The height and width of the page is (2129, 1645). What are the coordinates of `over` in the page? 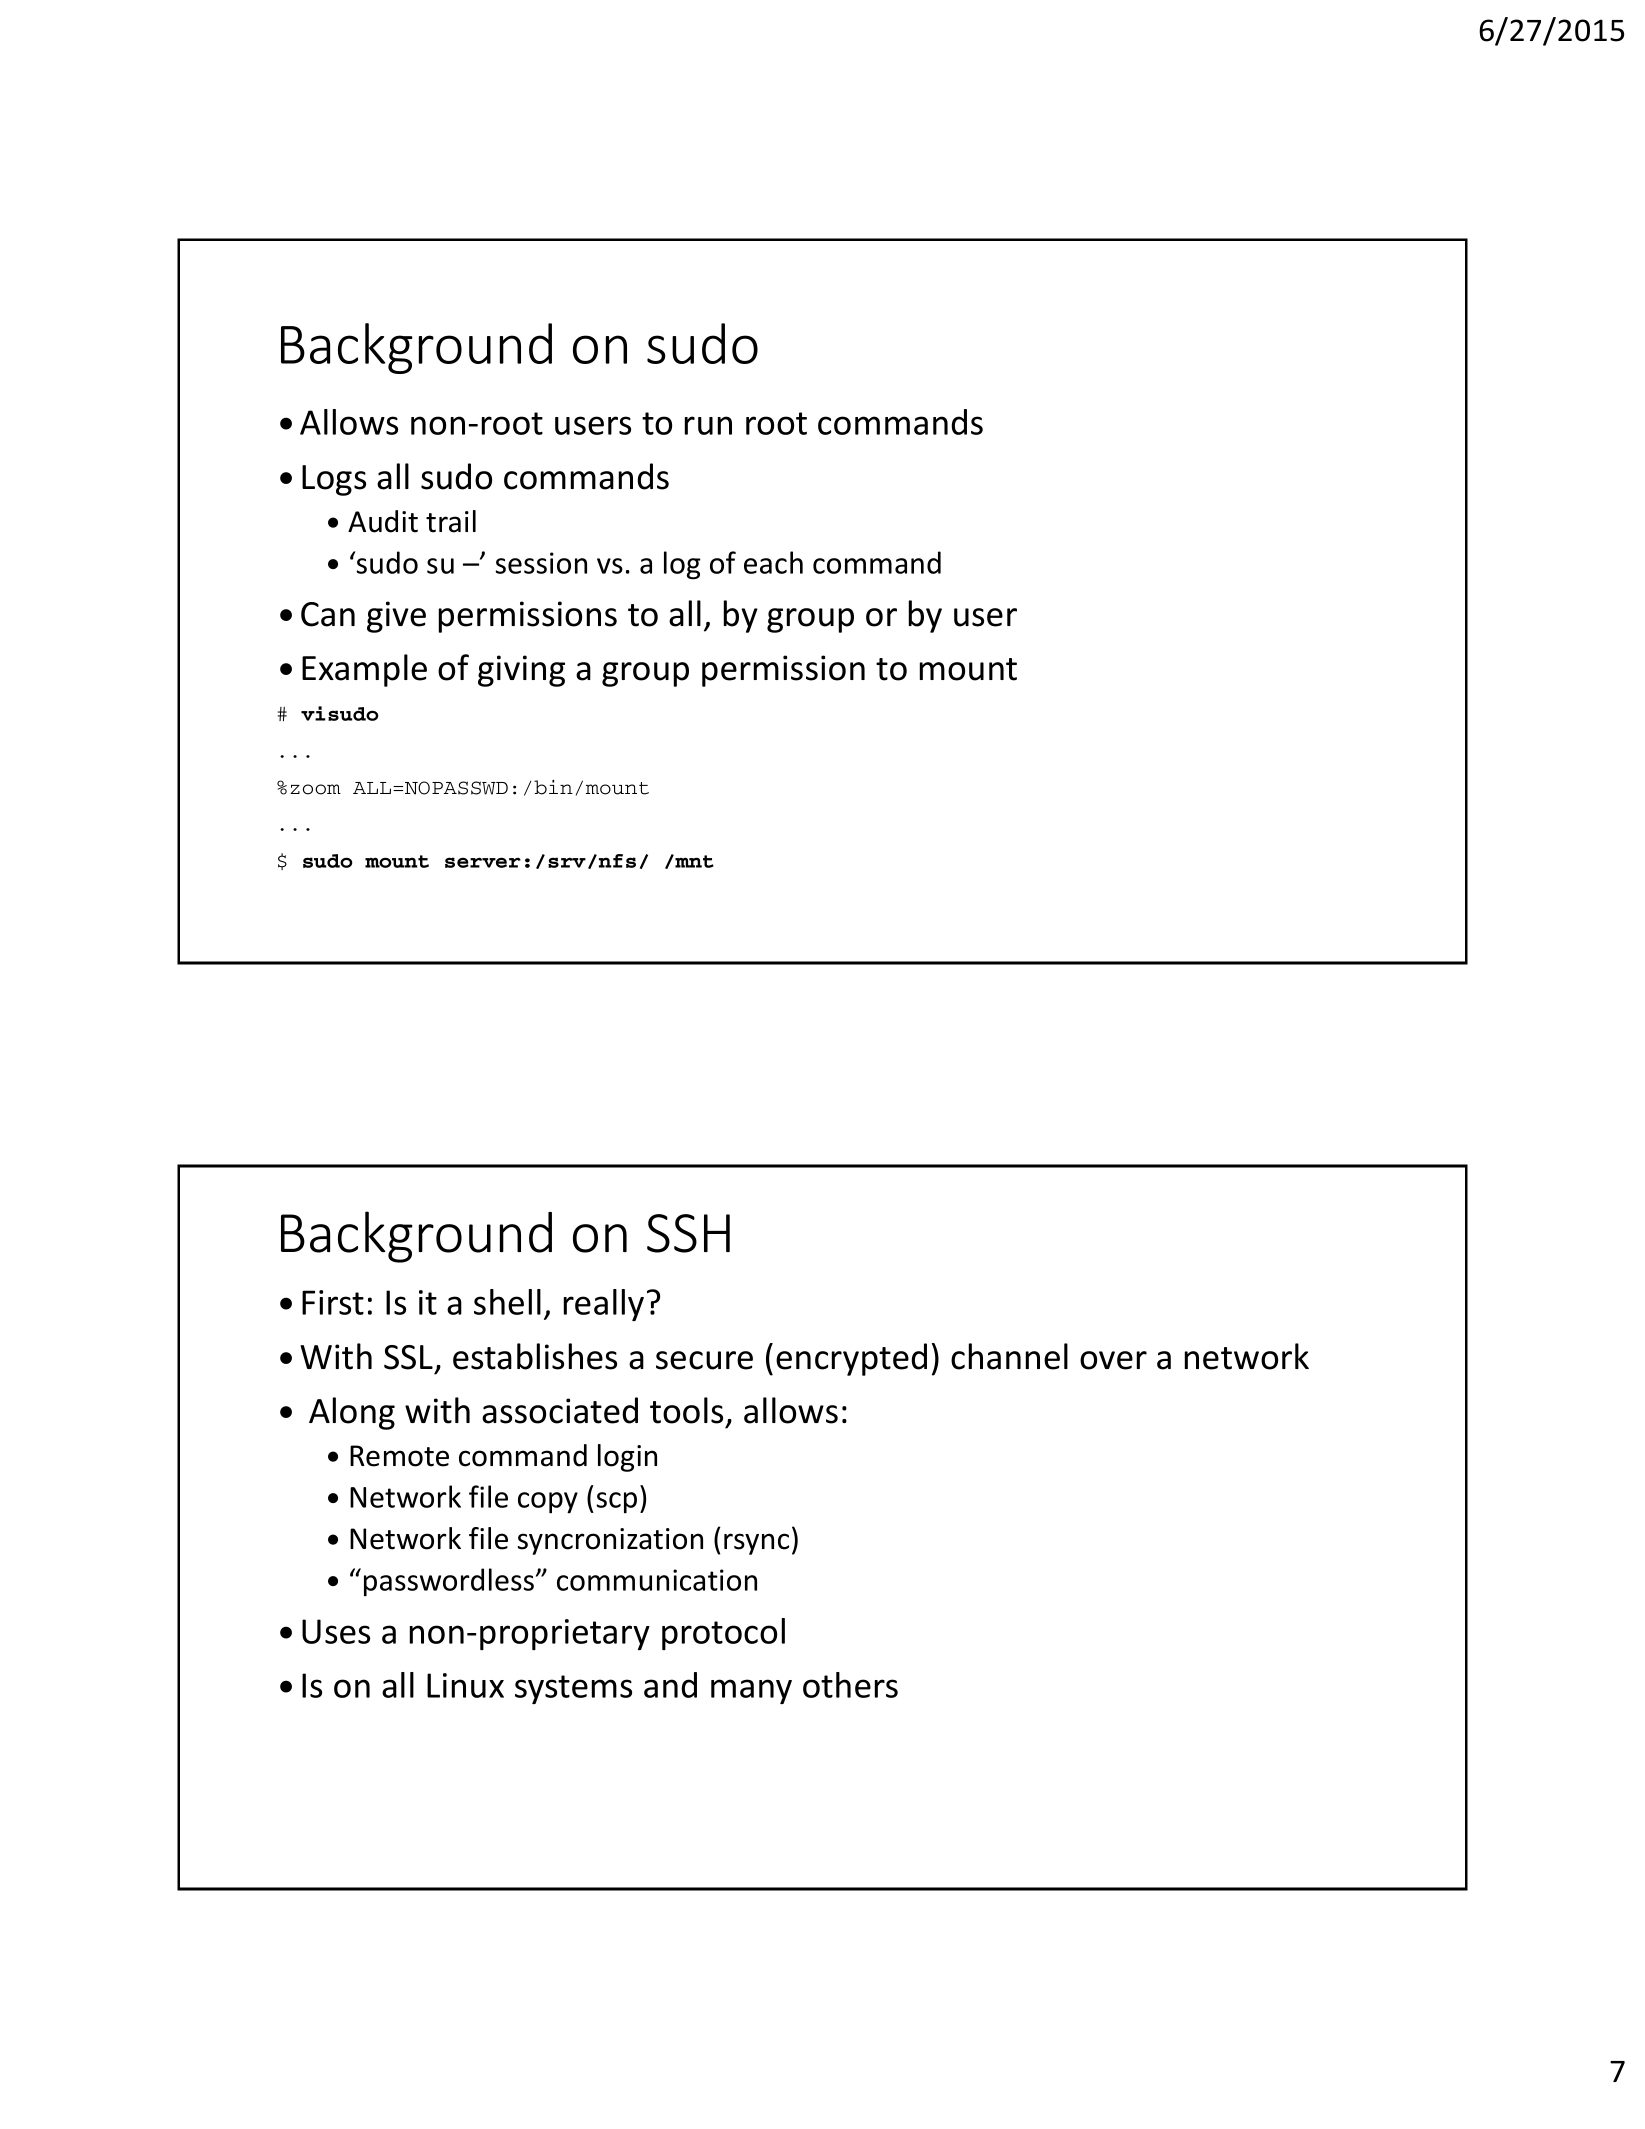 It's located at (1113, 1360).
